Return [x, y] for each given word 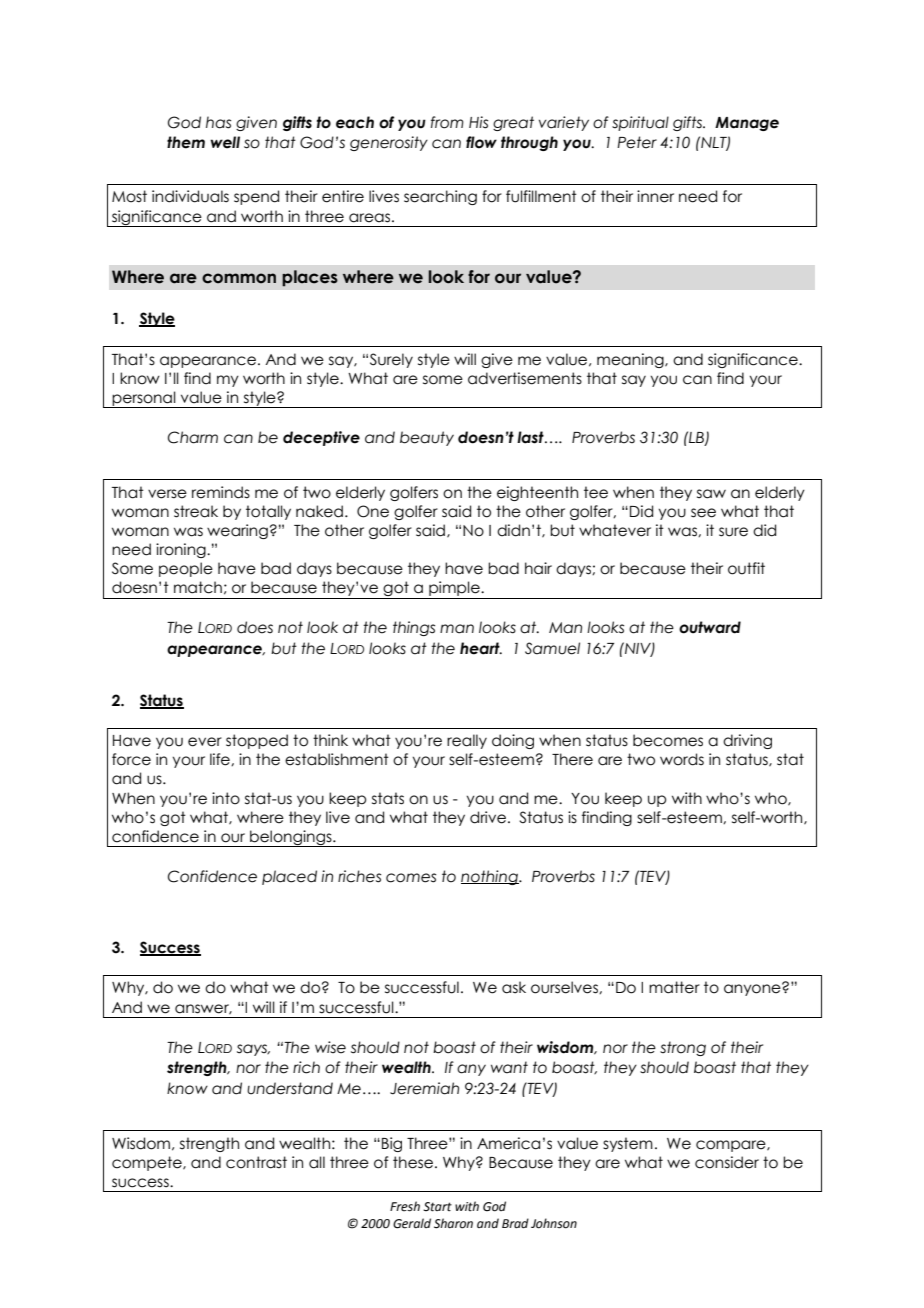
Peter [637, 142]
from [447, 122]
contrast [256, 1162]
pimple [455, 588]
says [253, 1050]
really [467, 741]
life [221, 759]
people [186, 569]
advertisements [525, 378]
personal [144, 399]
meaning [631, 360]
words [682, 759]
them [186, 142]
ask [514, 987]
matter [674, 987]
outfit [746, 568]
